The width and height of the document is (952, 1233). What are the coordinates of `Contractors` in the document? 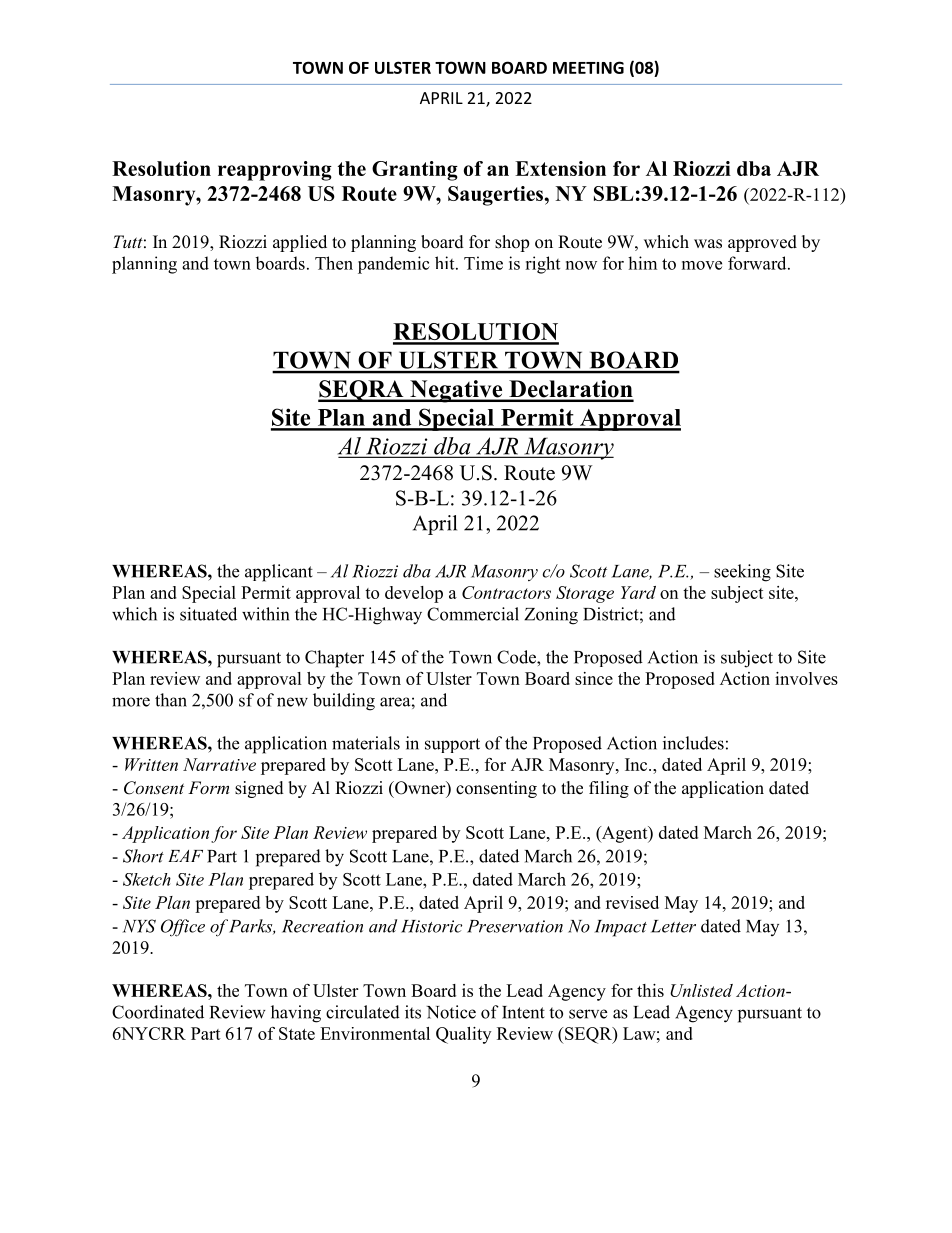 It's located at (506, 592).
